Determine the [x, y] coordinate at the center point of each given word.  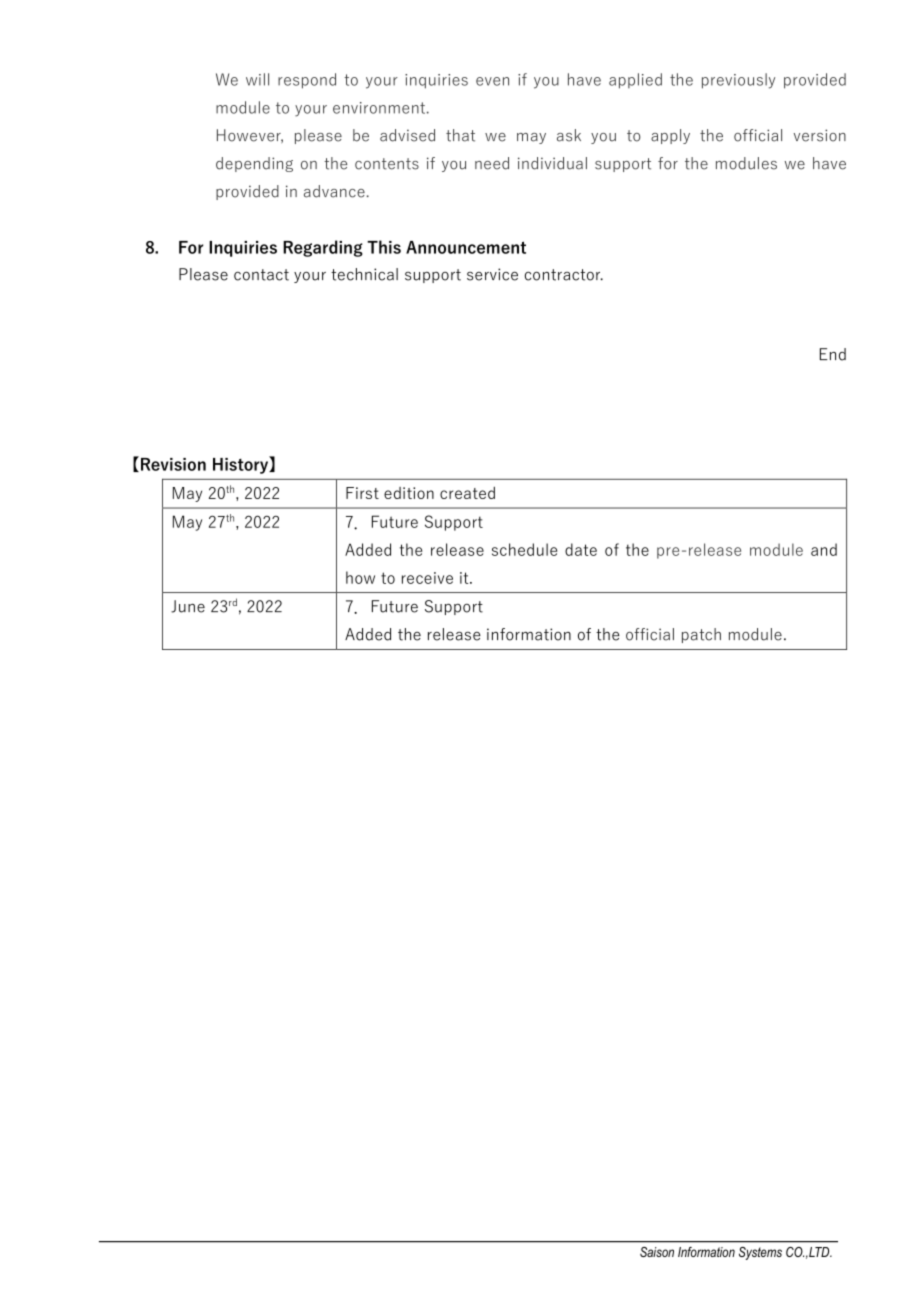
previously [738, 81]
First [362, 493]
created [467, 493]
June [188, 606]
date [581, 549]
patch [701, 635]
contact [261, 275]
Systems [760, 1253]
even [492, 81]
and [824, 549]
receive [427, 578]
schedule [524, 549]
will [257, 79]
